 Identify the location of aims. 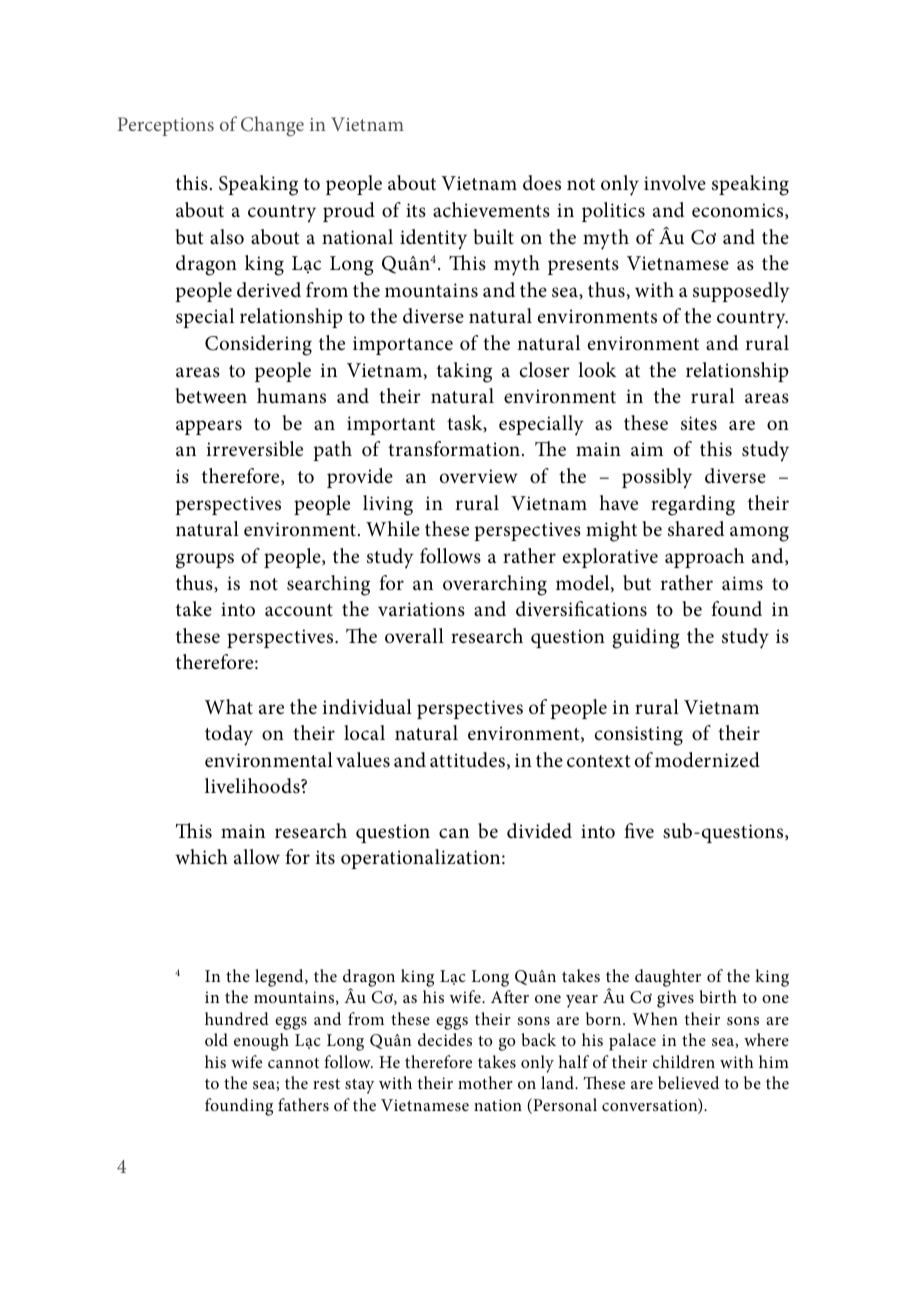
(742, 583).
